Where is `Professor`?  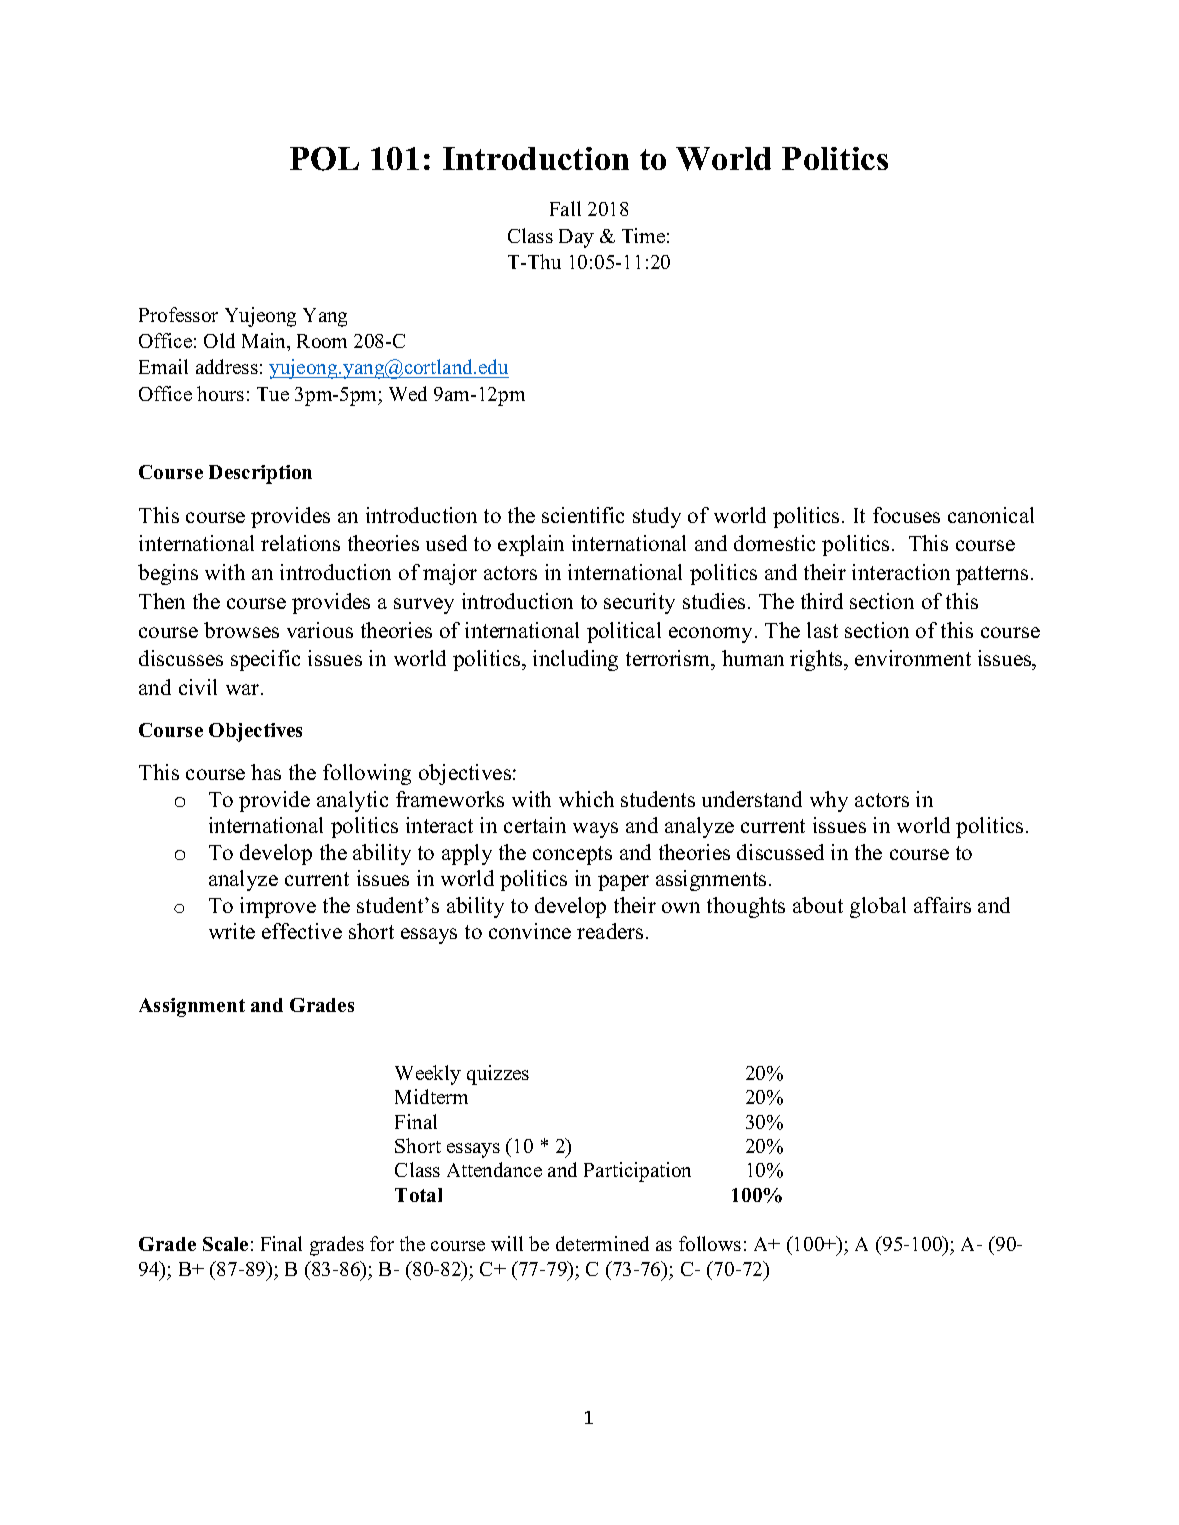
Professor is located at coordinates (178, 314).
